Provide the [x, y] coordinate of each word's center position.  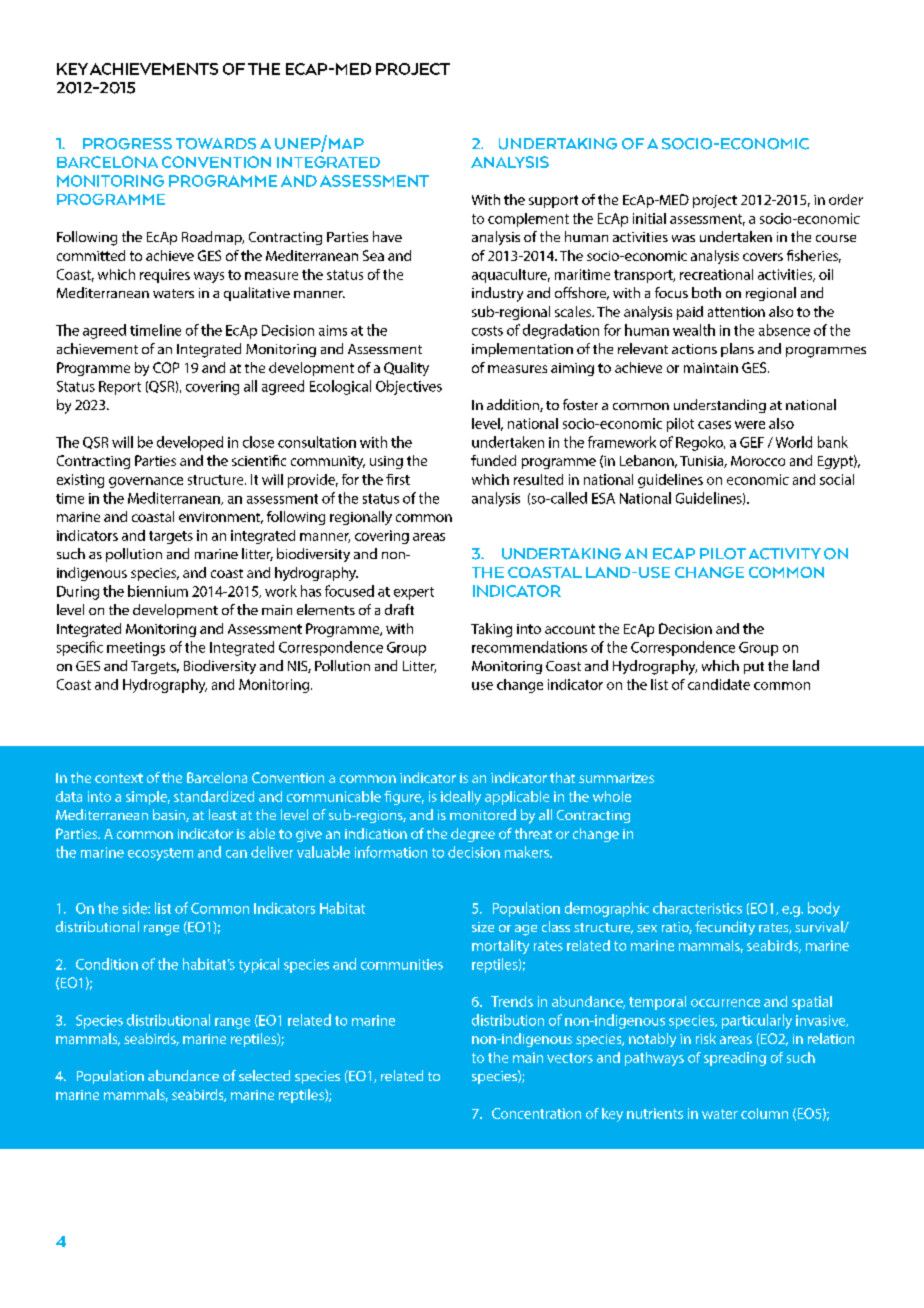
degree [473, 835]
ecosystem [160, 854]
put [754, 668]
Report [120, 388]
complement [528, 220]
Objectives [409, 387]
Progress [127, 144]
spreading [735, 1059]
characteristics [697, 908]
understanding [720, 406]
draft [399, 609]
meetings [136, 649]
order [846, 199]
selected [264, 1075]
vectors [570, 1058]
